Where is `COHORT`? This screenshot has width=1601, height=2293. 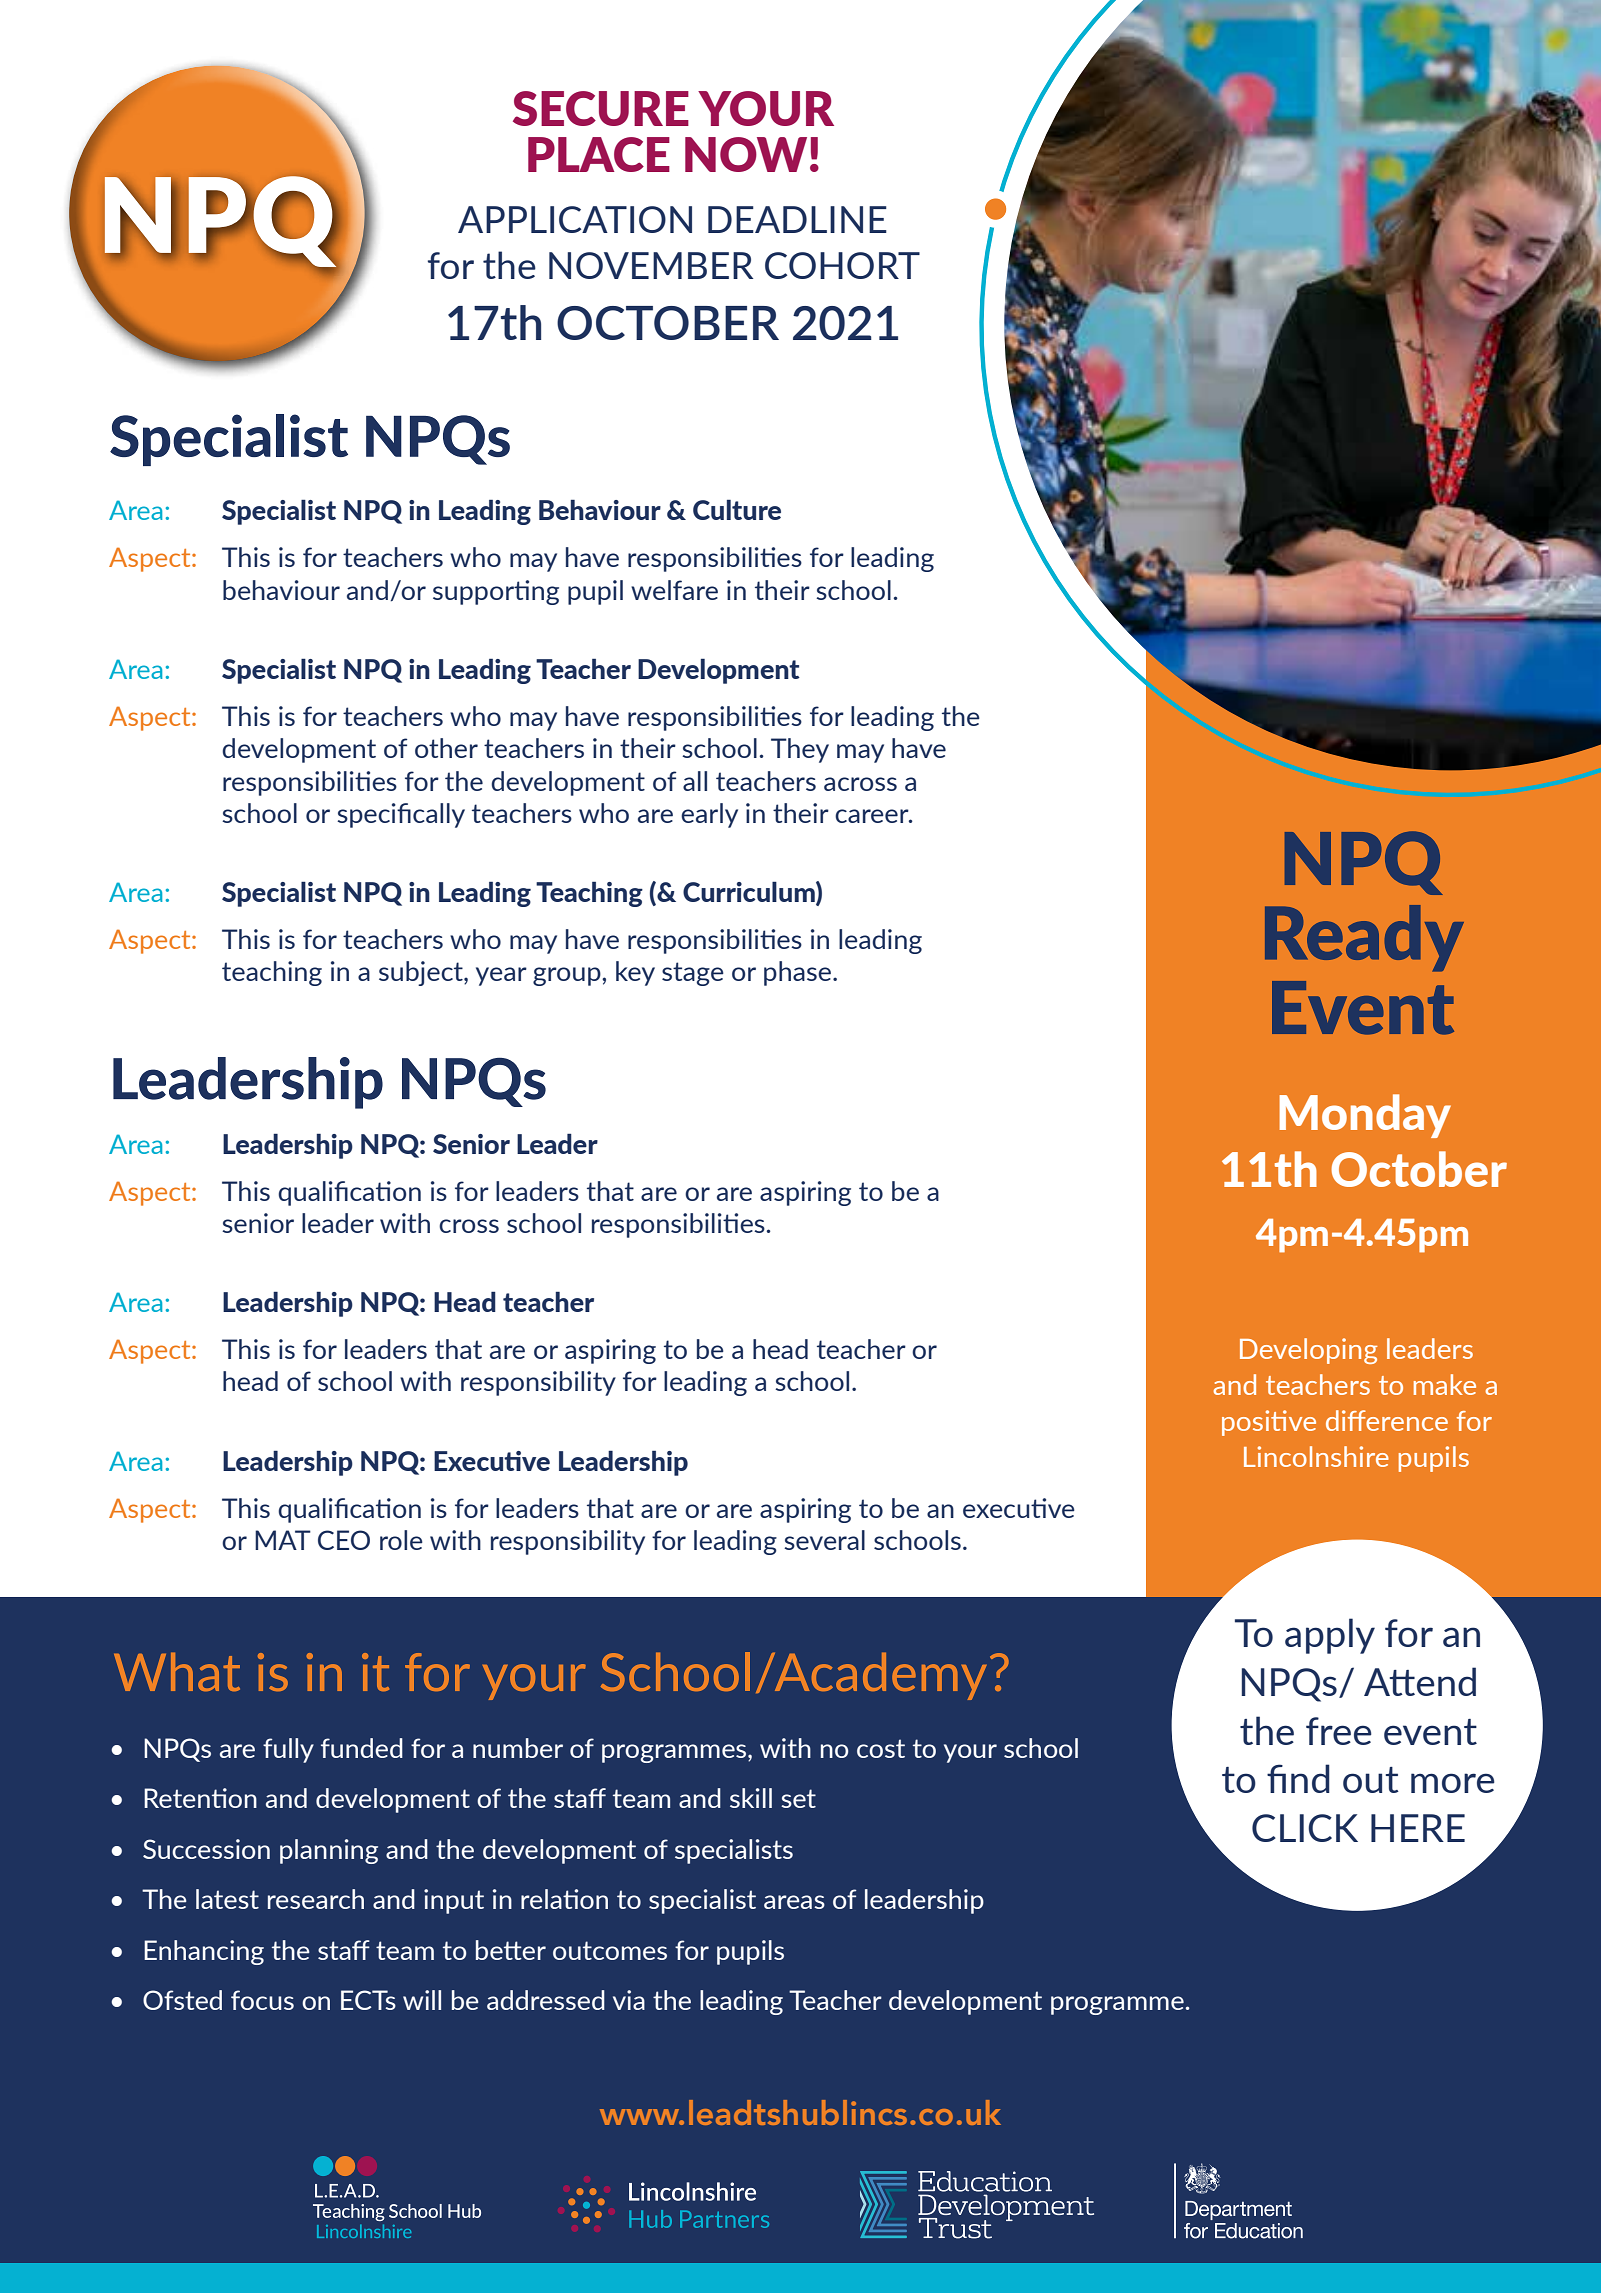
COHORT is located at coordinates (842, 265).
